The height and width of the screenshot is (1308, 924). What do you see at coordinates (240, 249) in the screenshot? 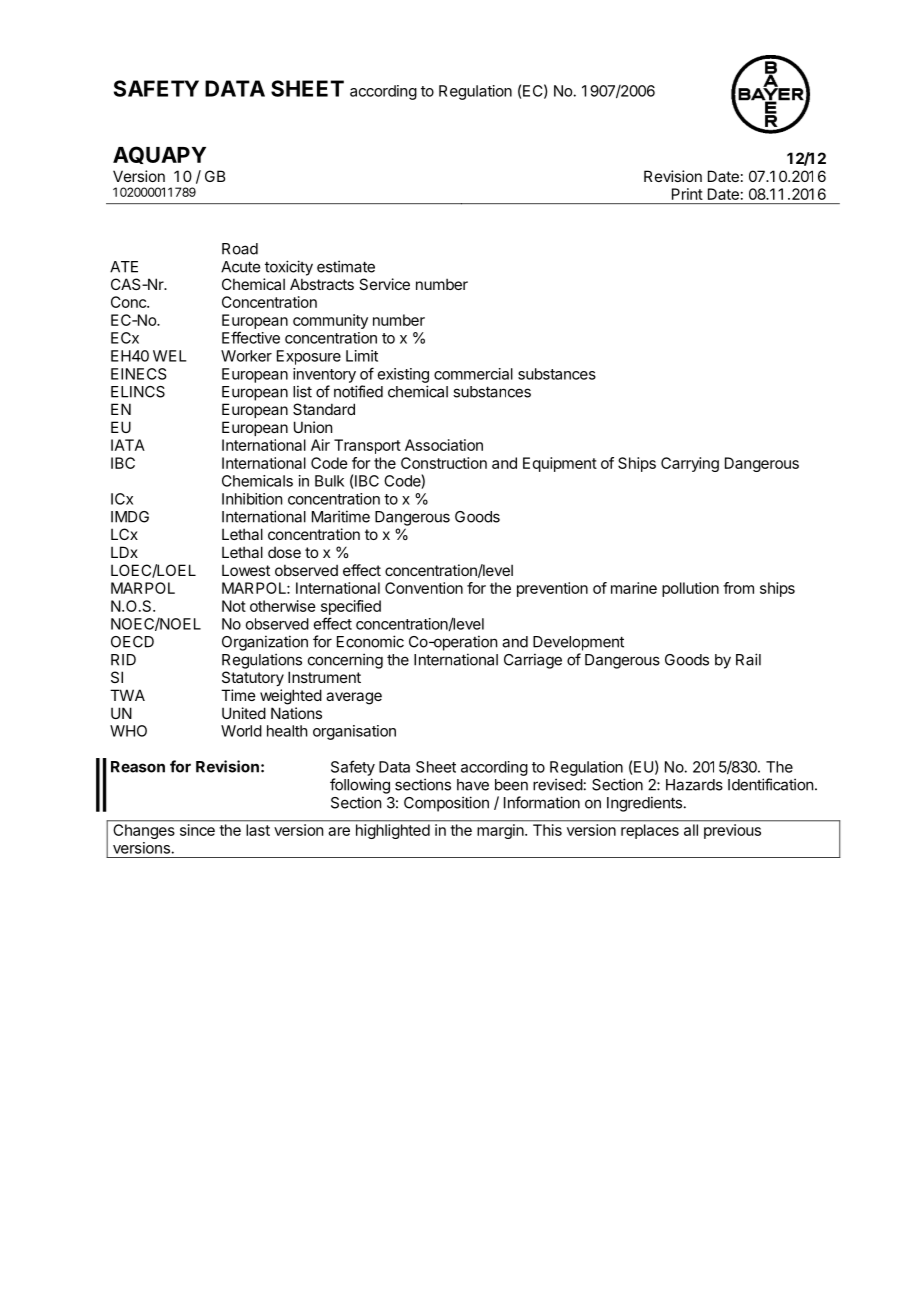
I see `Road` at bounding box center [240, 249].
